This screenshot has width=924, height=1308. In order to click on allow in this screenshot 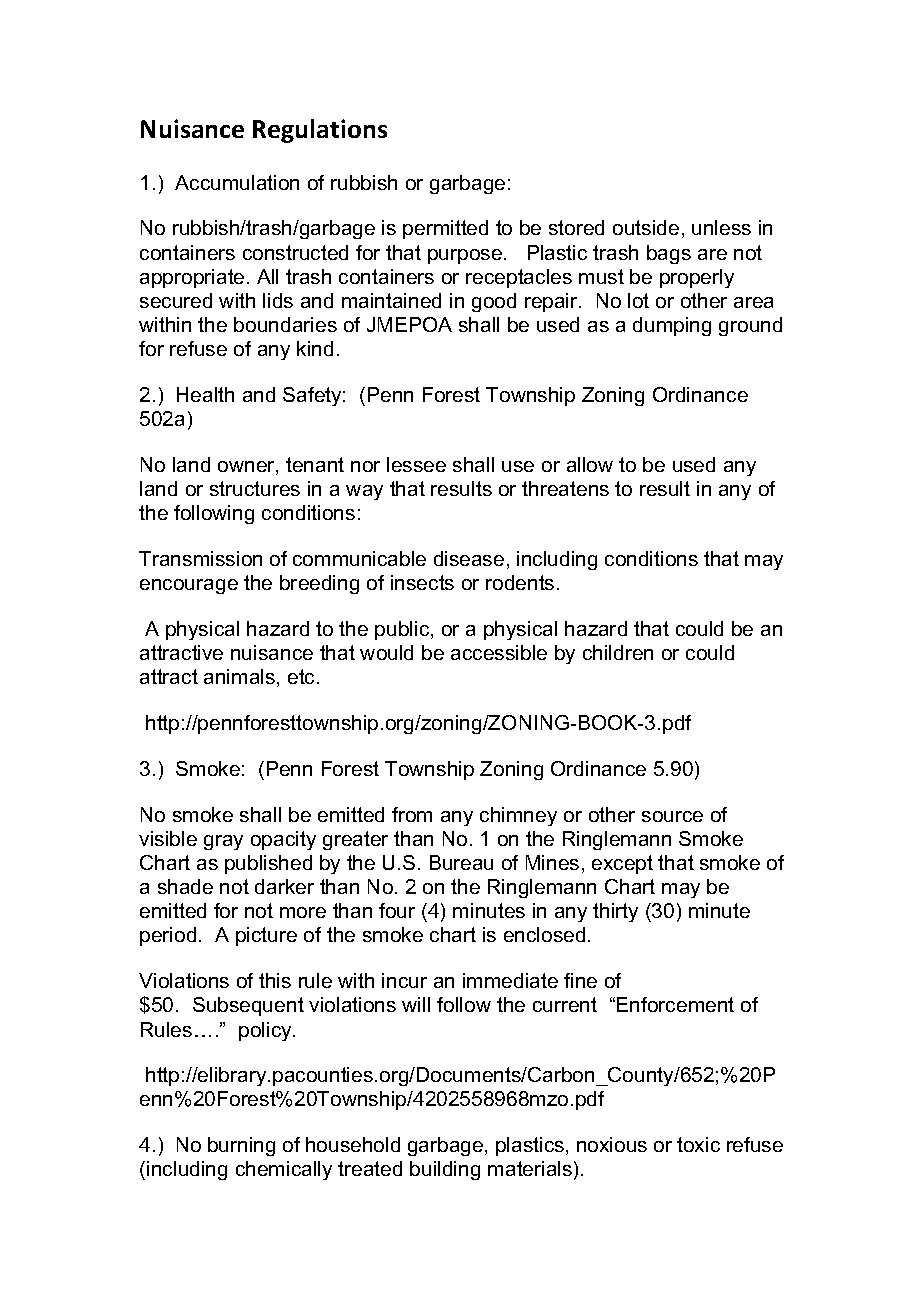, I will do `click(590, 464)`.
